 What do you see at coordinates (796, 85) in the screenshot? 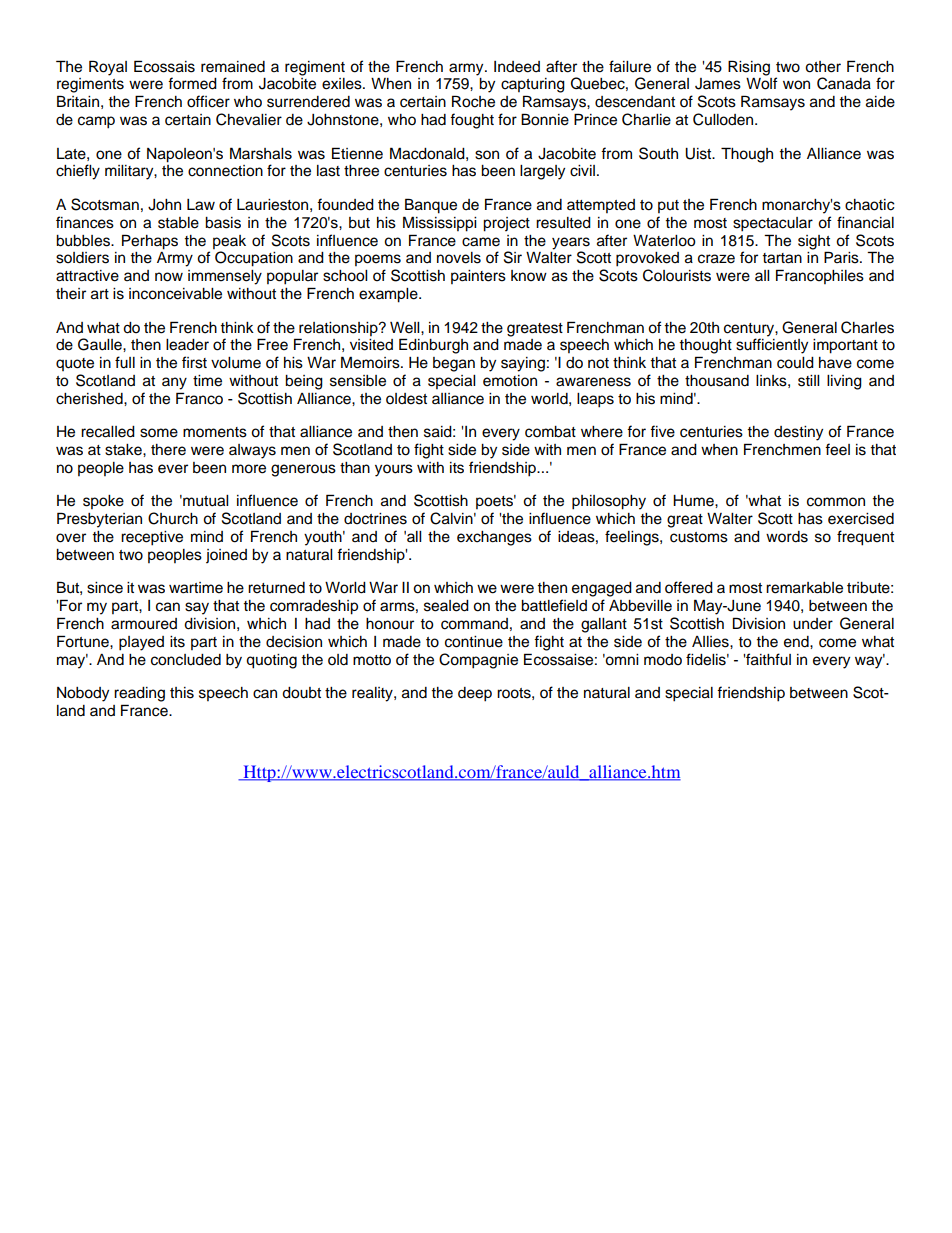
I see `won` at bounding box center [796, 85].
